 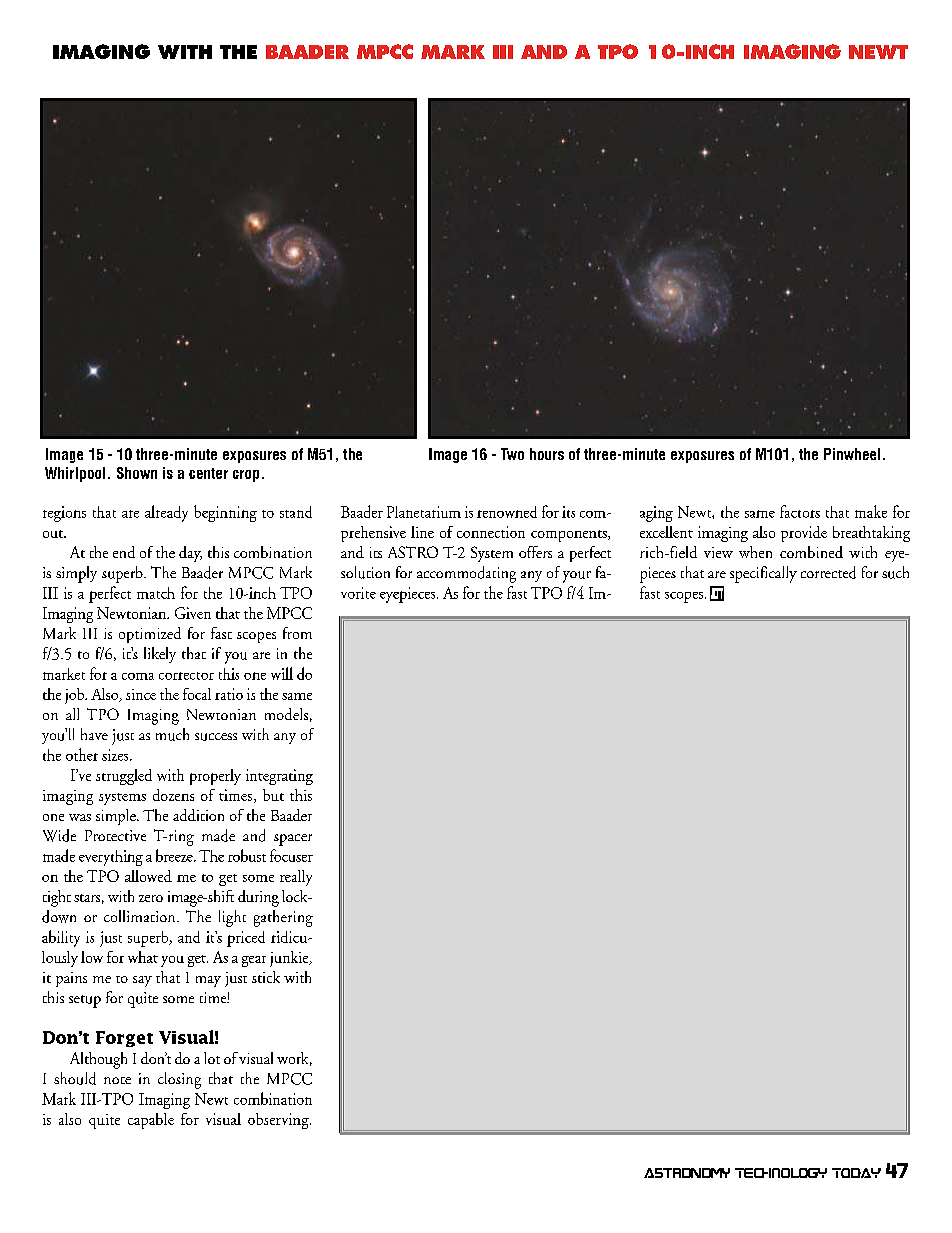 What do you see at coordinates (852, 454) in the page?
I see `Pinwheel` at bounding box center [852, 454].
